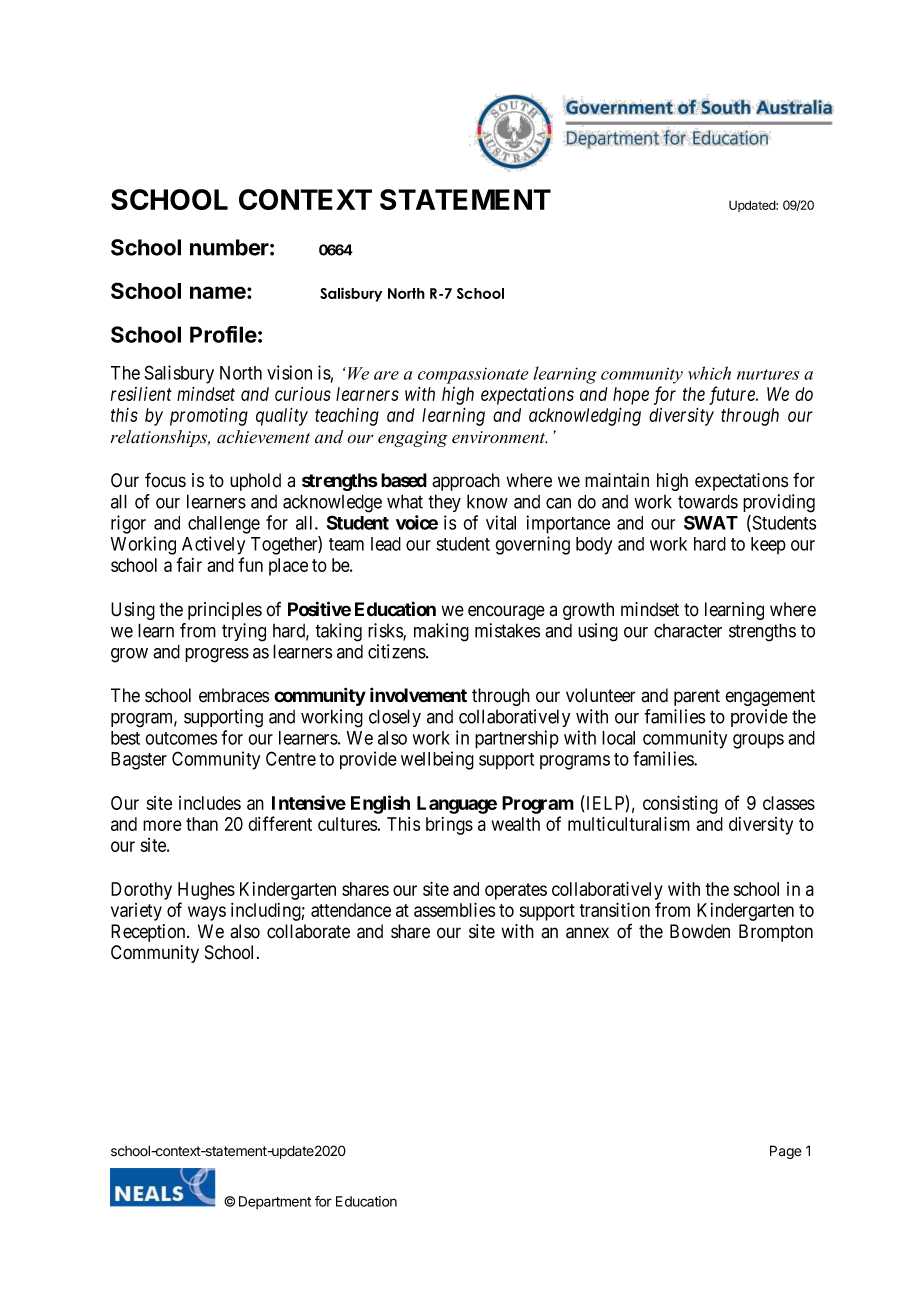 Image resolution: width=924 pixels, height=1308 pixels. Describe the element at coordinates (181, 738) in the screenshot. I see `outcomes` at that location.
